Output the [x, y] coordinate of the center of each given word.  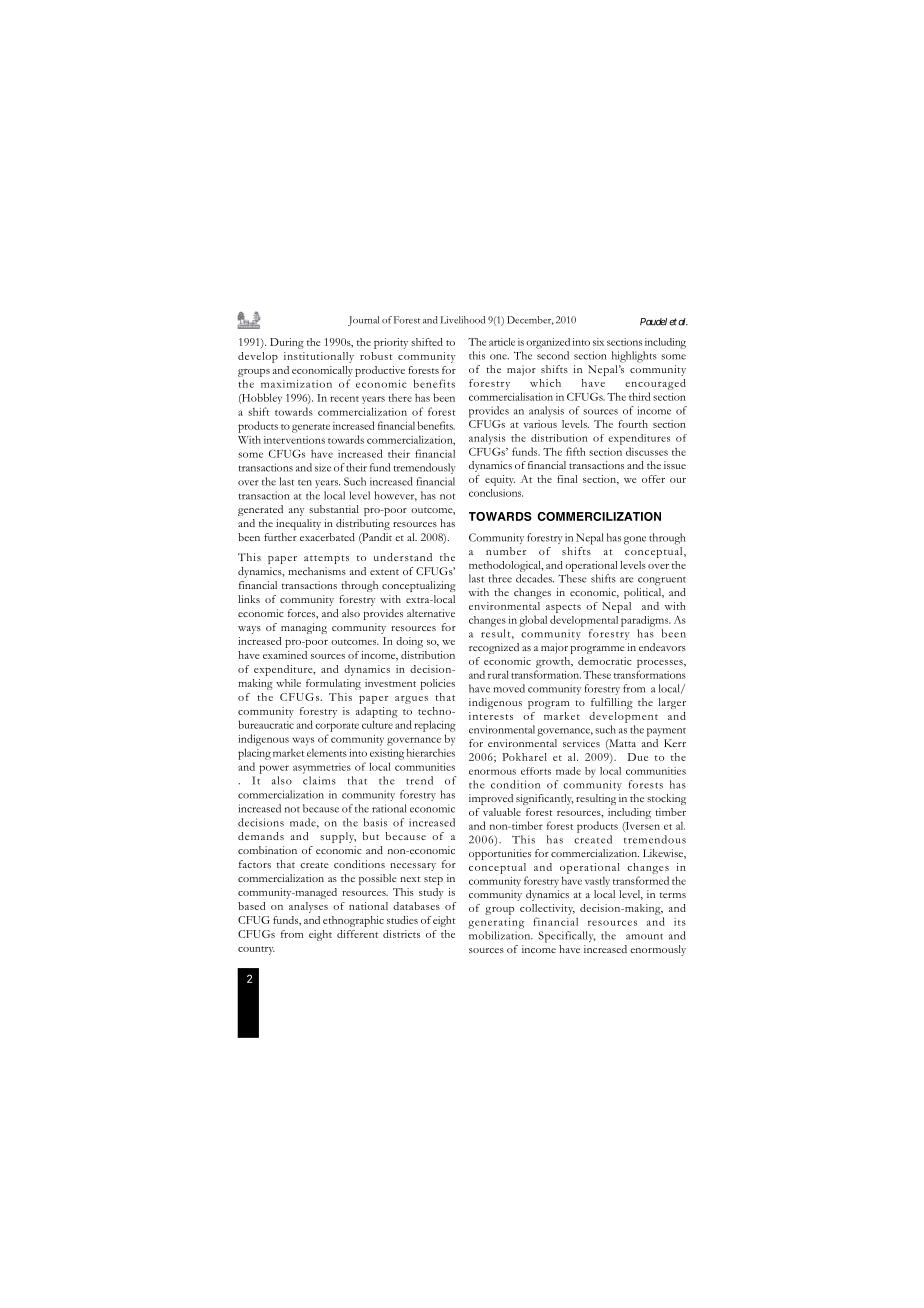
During [287, 343]
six [598, 342]
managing [304, 628]
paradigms [645, 621]
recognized [494, 648]
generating [496, 923]
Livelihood [462, 320]
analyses [308, 907]
